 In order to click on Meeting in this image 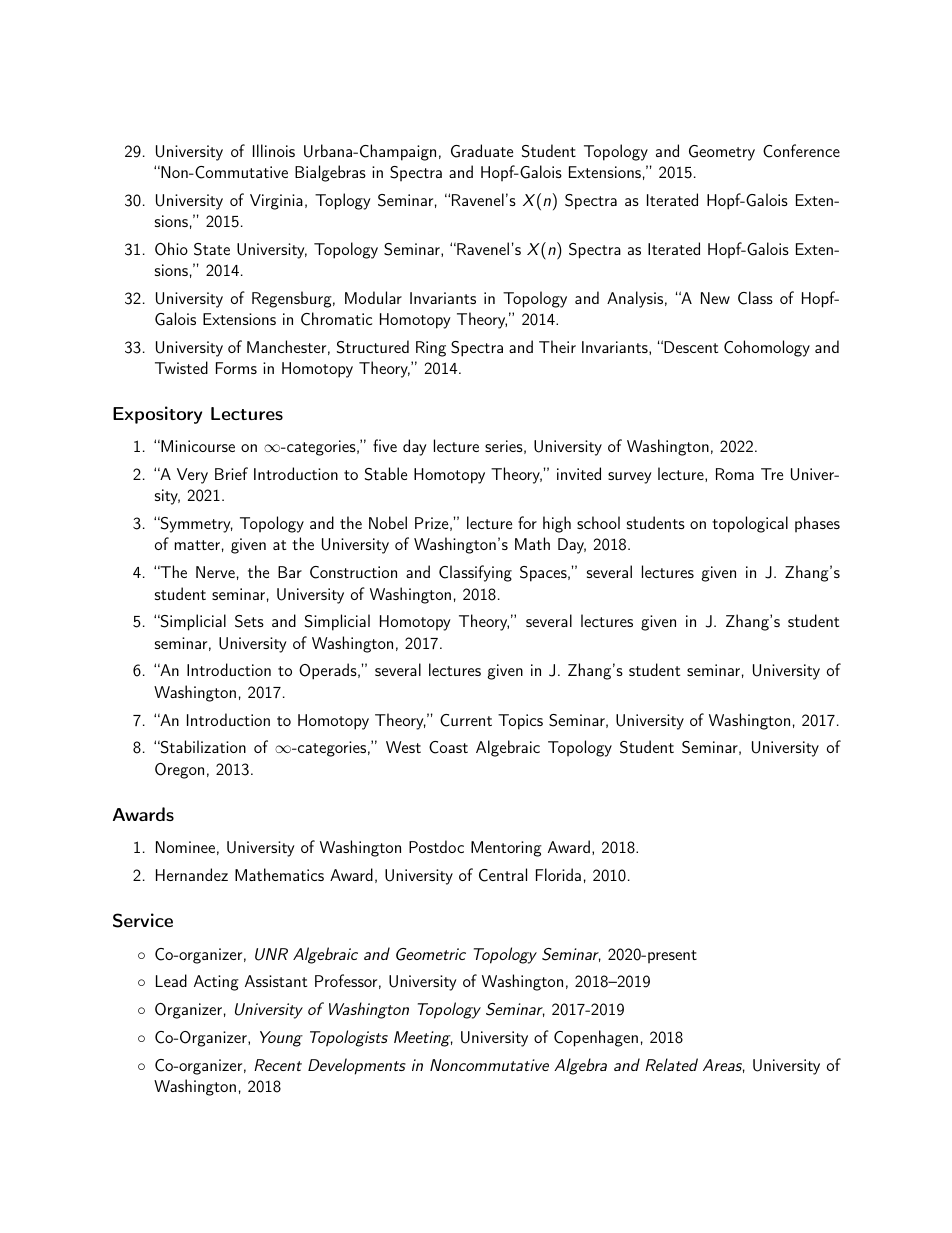, I will do `click(423, 1039)`.
